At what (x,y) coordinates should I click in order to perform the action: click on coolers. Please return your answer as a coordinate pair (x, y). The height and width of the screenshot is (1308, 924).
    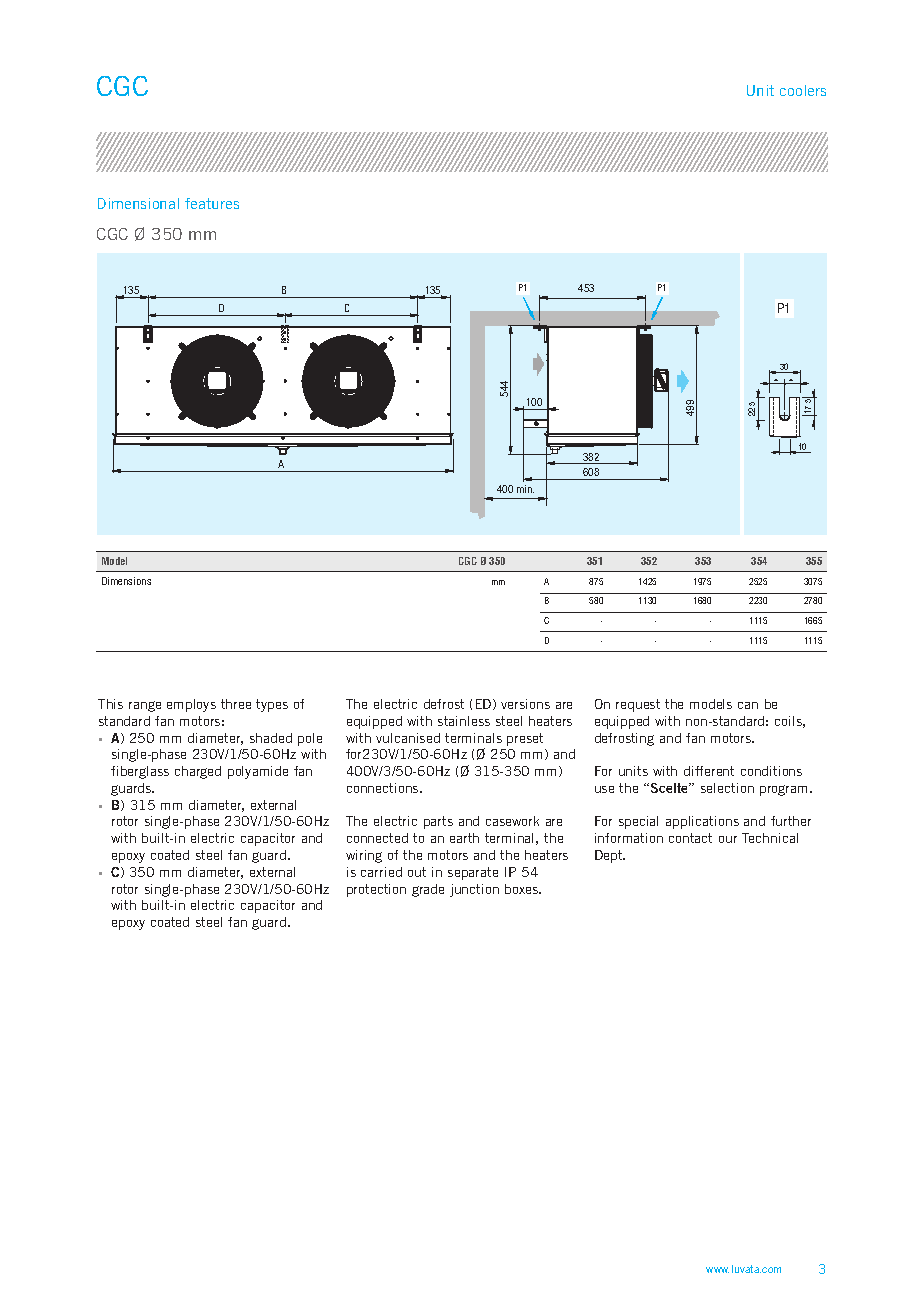
    Looking at the image, I should click on (803, 90).
